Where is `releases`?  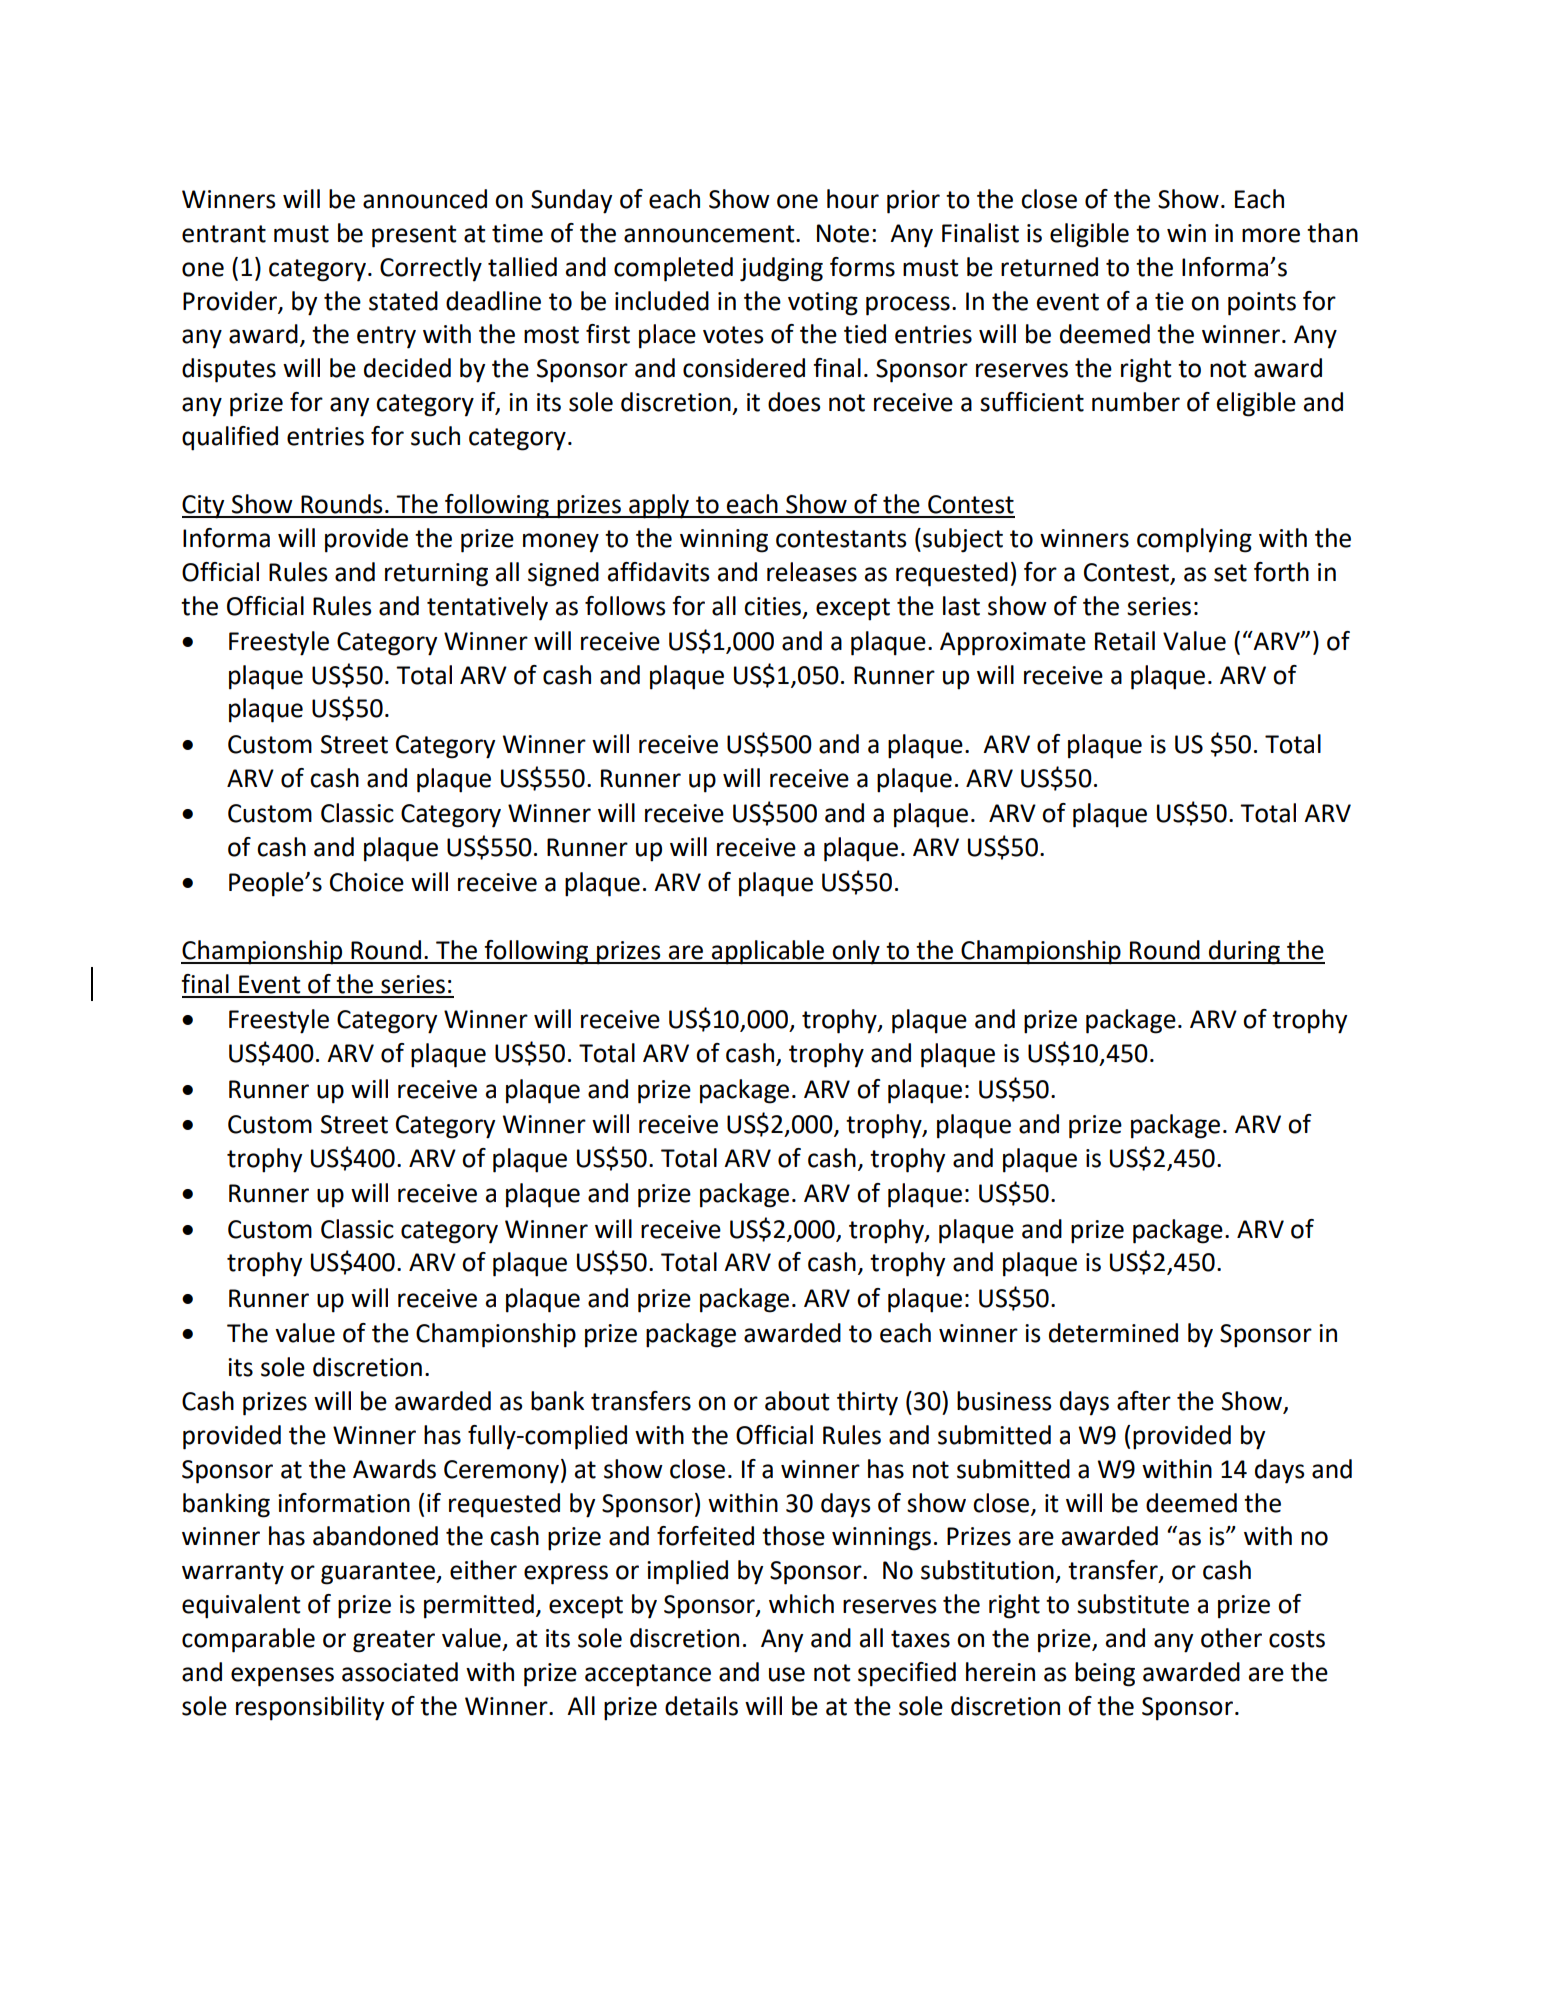
releases is located at coordinates (812, 572).
